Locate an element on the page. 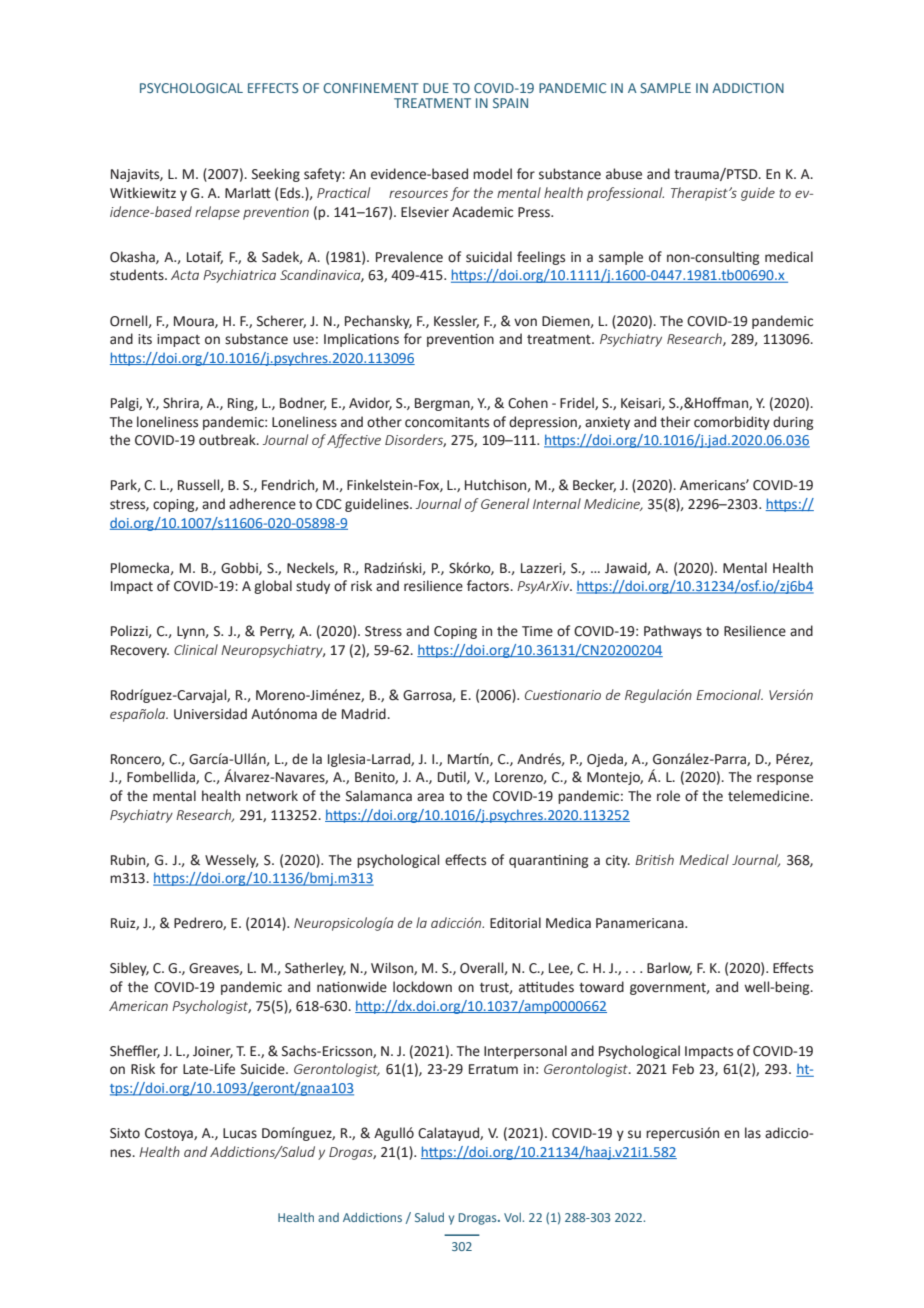  Lucas is located at coordinates (240, 1133).
